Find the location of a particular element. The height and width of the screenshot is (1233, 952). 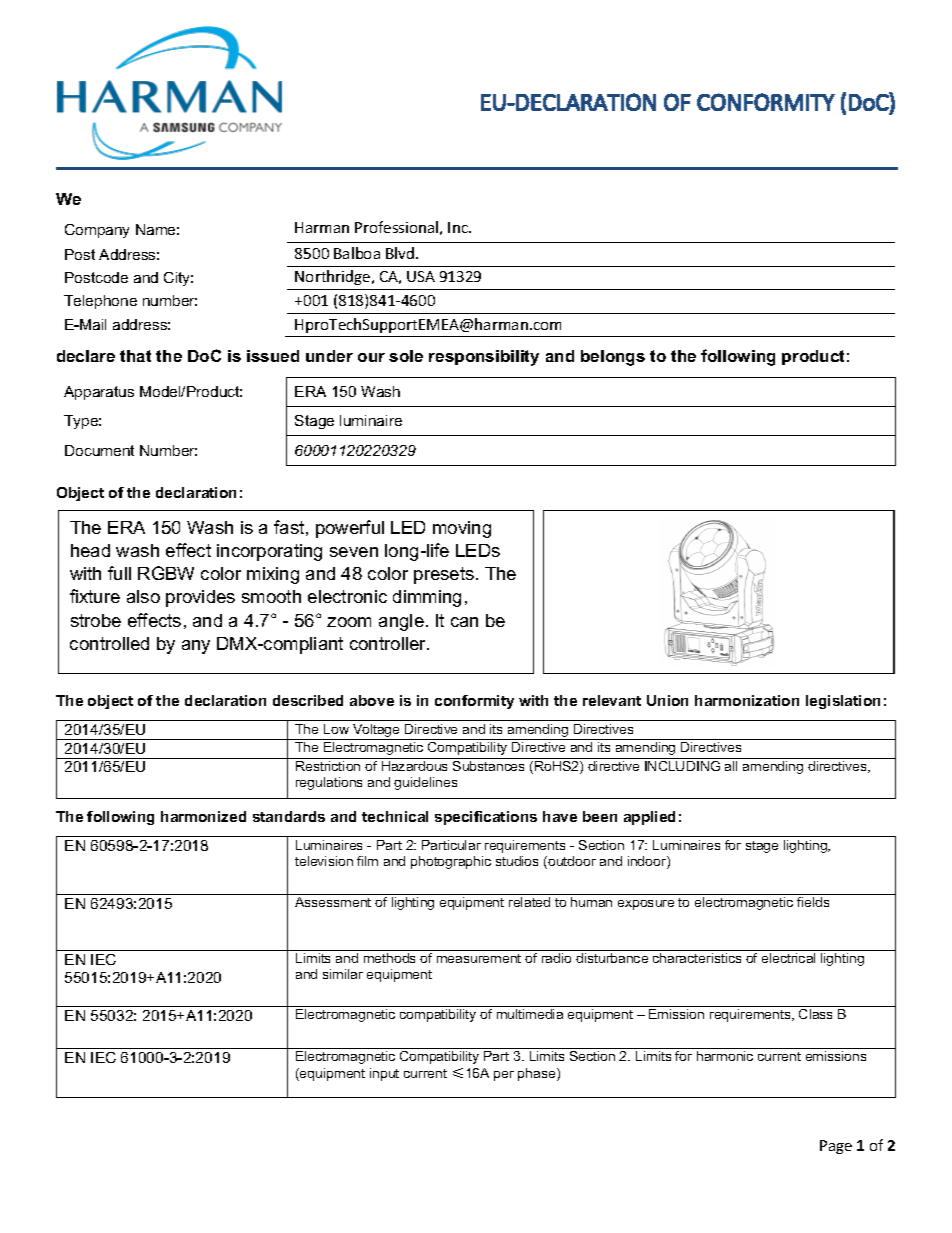

Company is located at coordinates (97, 231).
